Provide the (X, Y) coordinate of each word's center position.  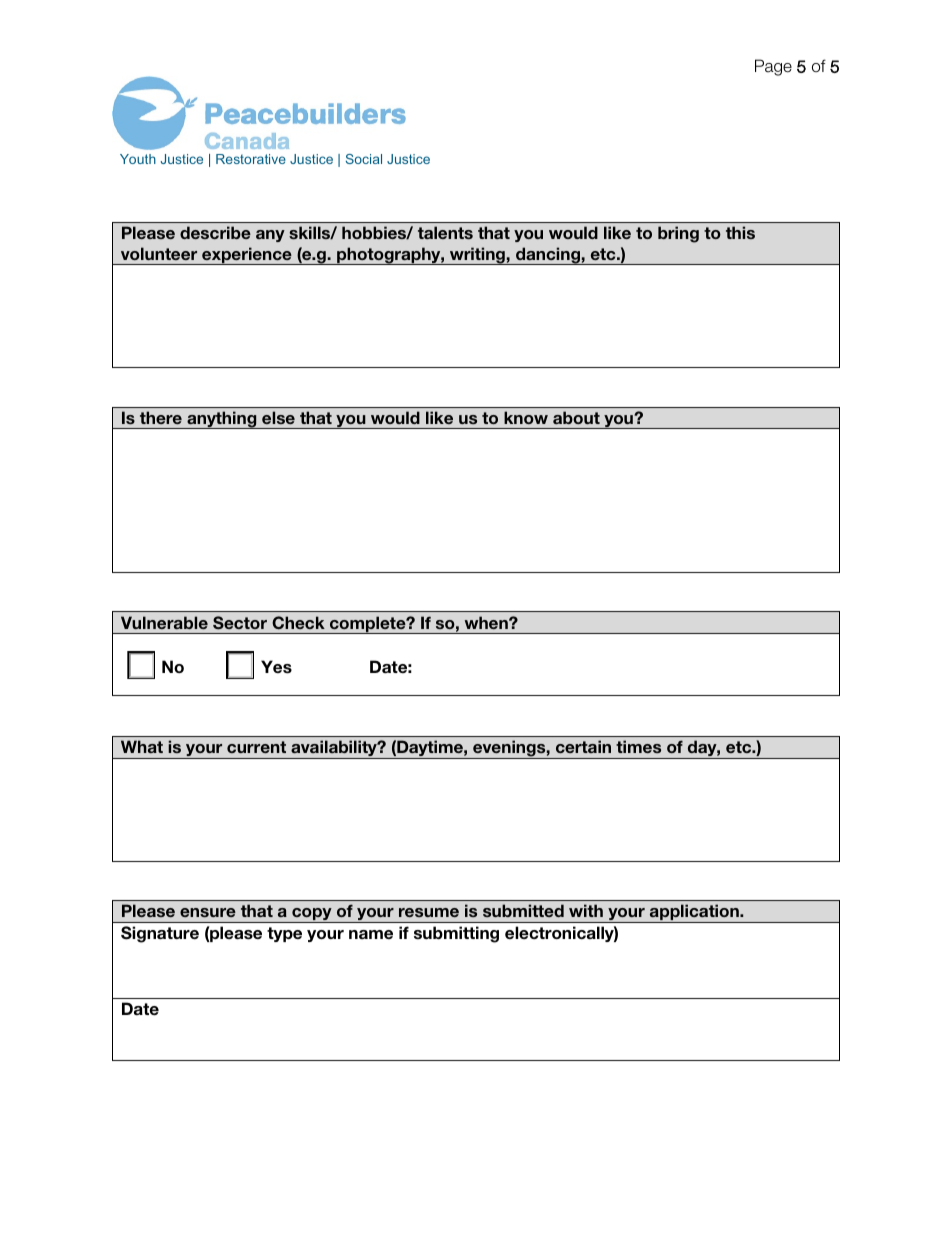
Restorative (251, 159)
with (586, 910)
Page (773, 67)
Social (364, 159)
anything (222, 420)
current (256, 747)
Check (298, 623)
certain (583, 746)
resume (429, 912)
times (638, 746)
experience (247, 256)
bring (678, 234)
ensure (208, 912)
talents (445, 232)
